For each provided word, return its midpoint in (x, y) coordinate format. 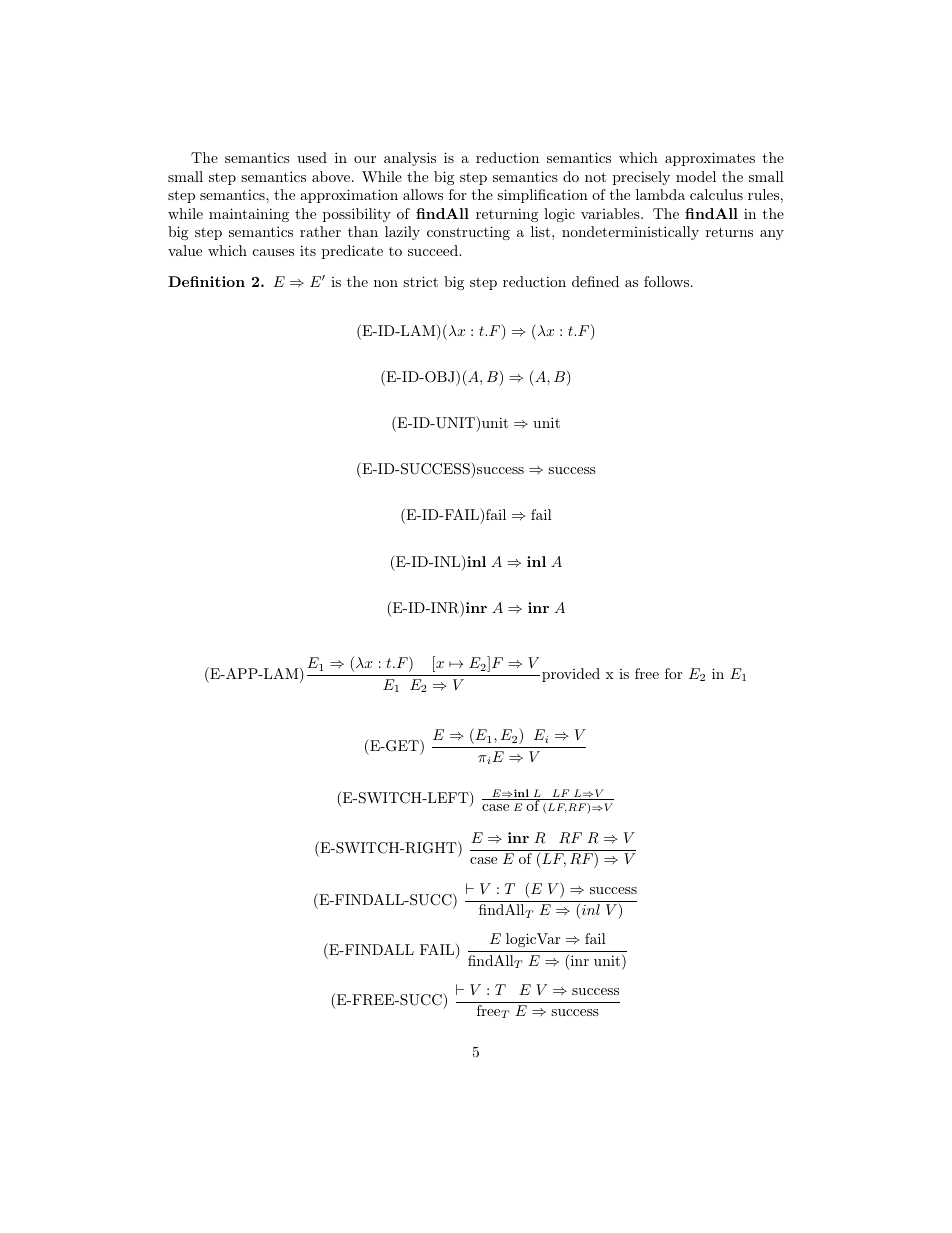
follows (666, 281)
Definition (206, 281)
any (772, 235)
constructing (468, 233)
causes (273, 252)
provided (571, 675)
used (312, 157)
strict (420, 281)
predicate (352, 252)
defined (595, 281)
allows (423, 194)
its (308, 250)
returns (729, 232)
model (696, 176)
